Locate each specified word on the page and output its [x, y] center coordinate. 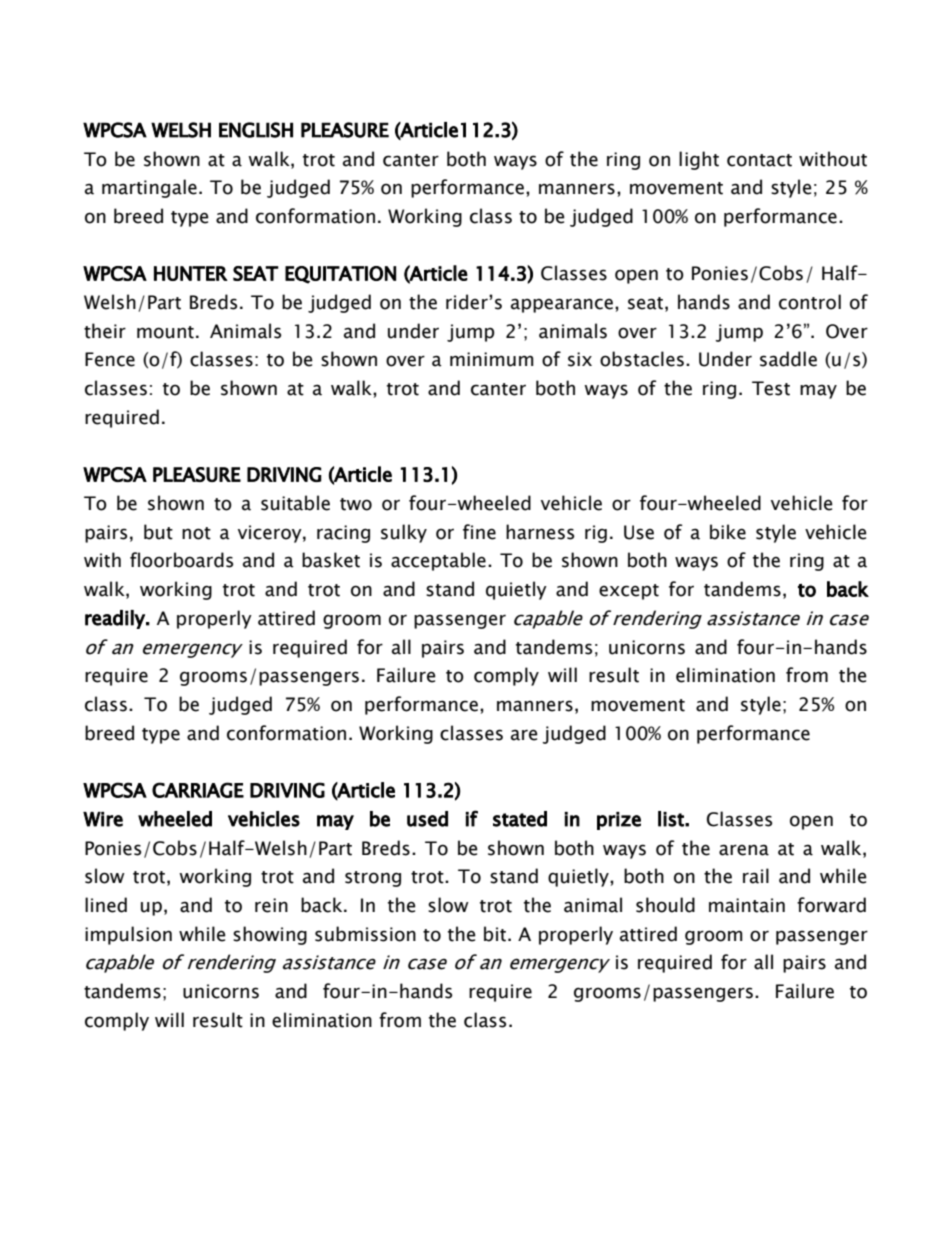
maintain [747, 905]
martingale [149, 188]
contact [759, 160]
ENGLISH [256, 130]
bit [495, 934]
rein [271, 905]
